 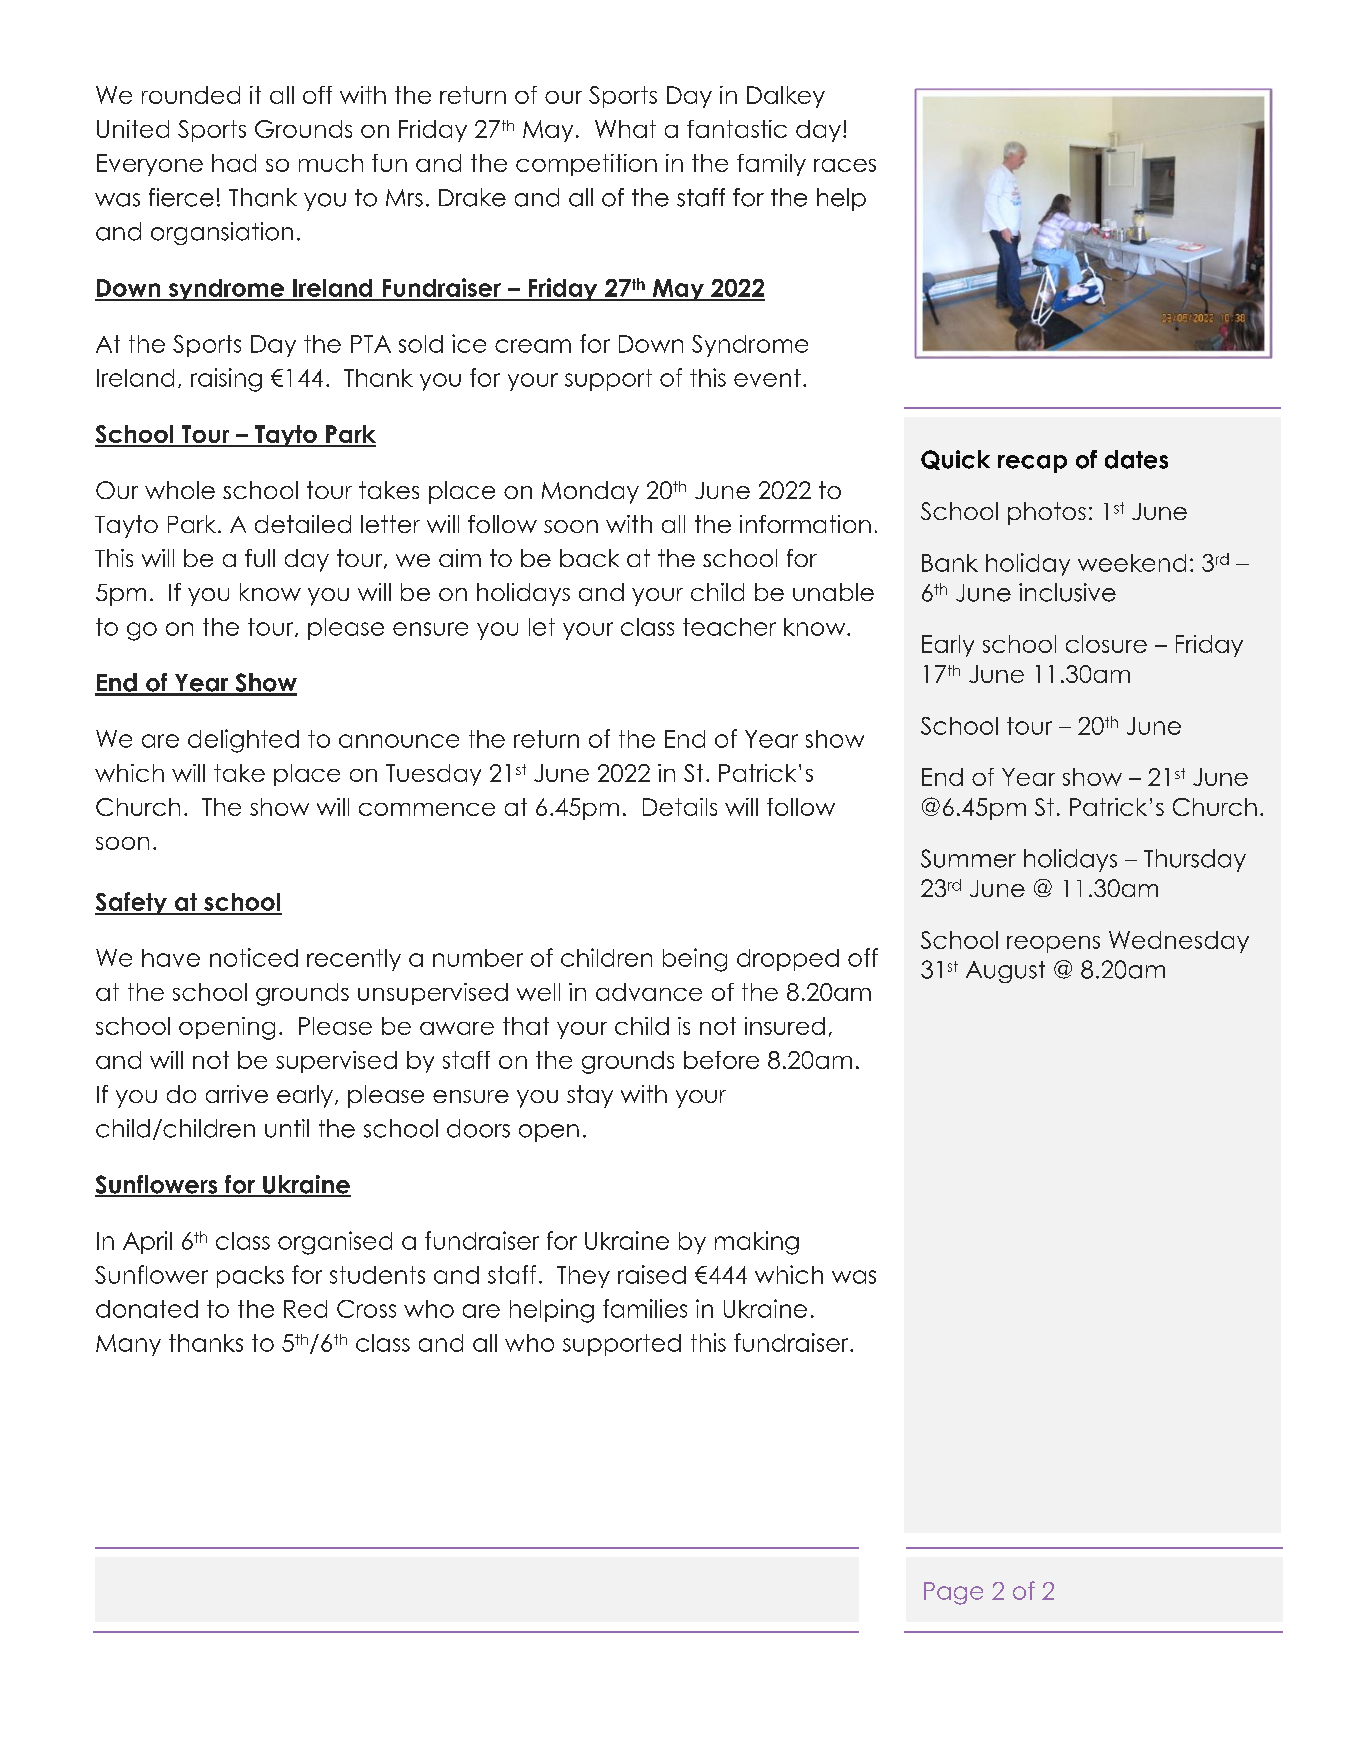 I want to click on delighted, so click(x=243, y=741).
